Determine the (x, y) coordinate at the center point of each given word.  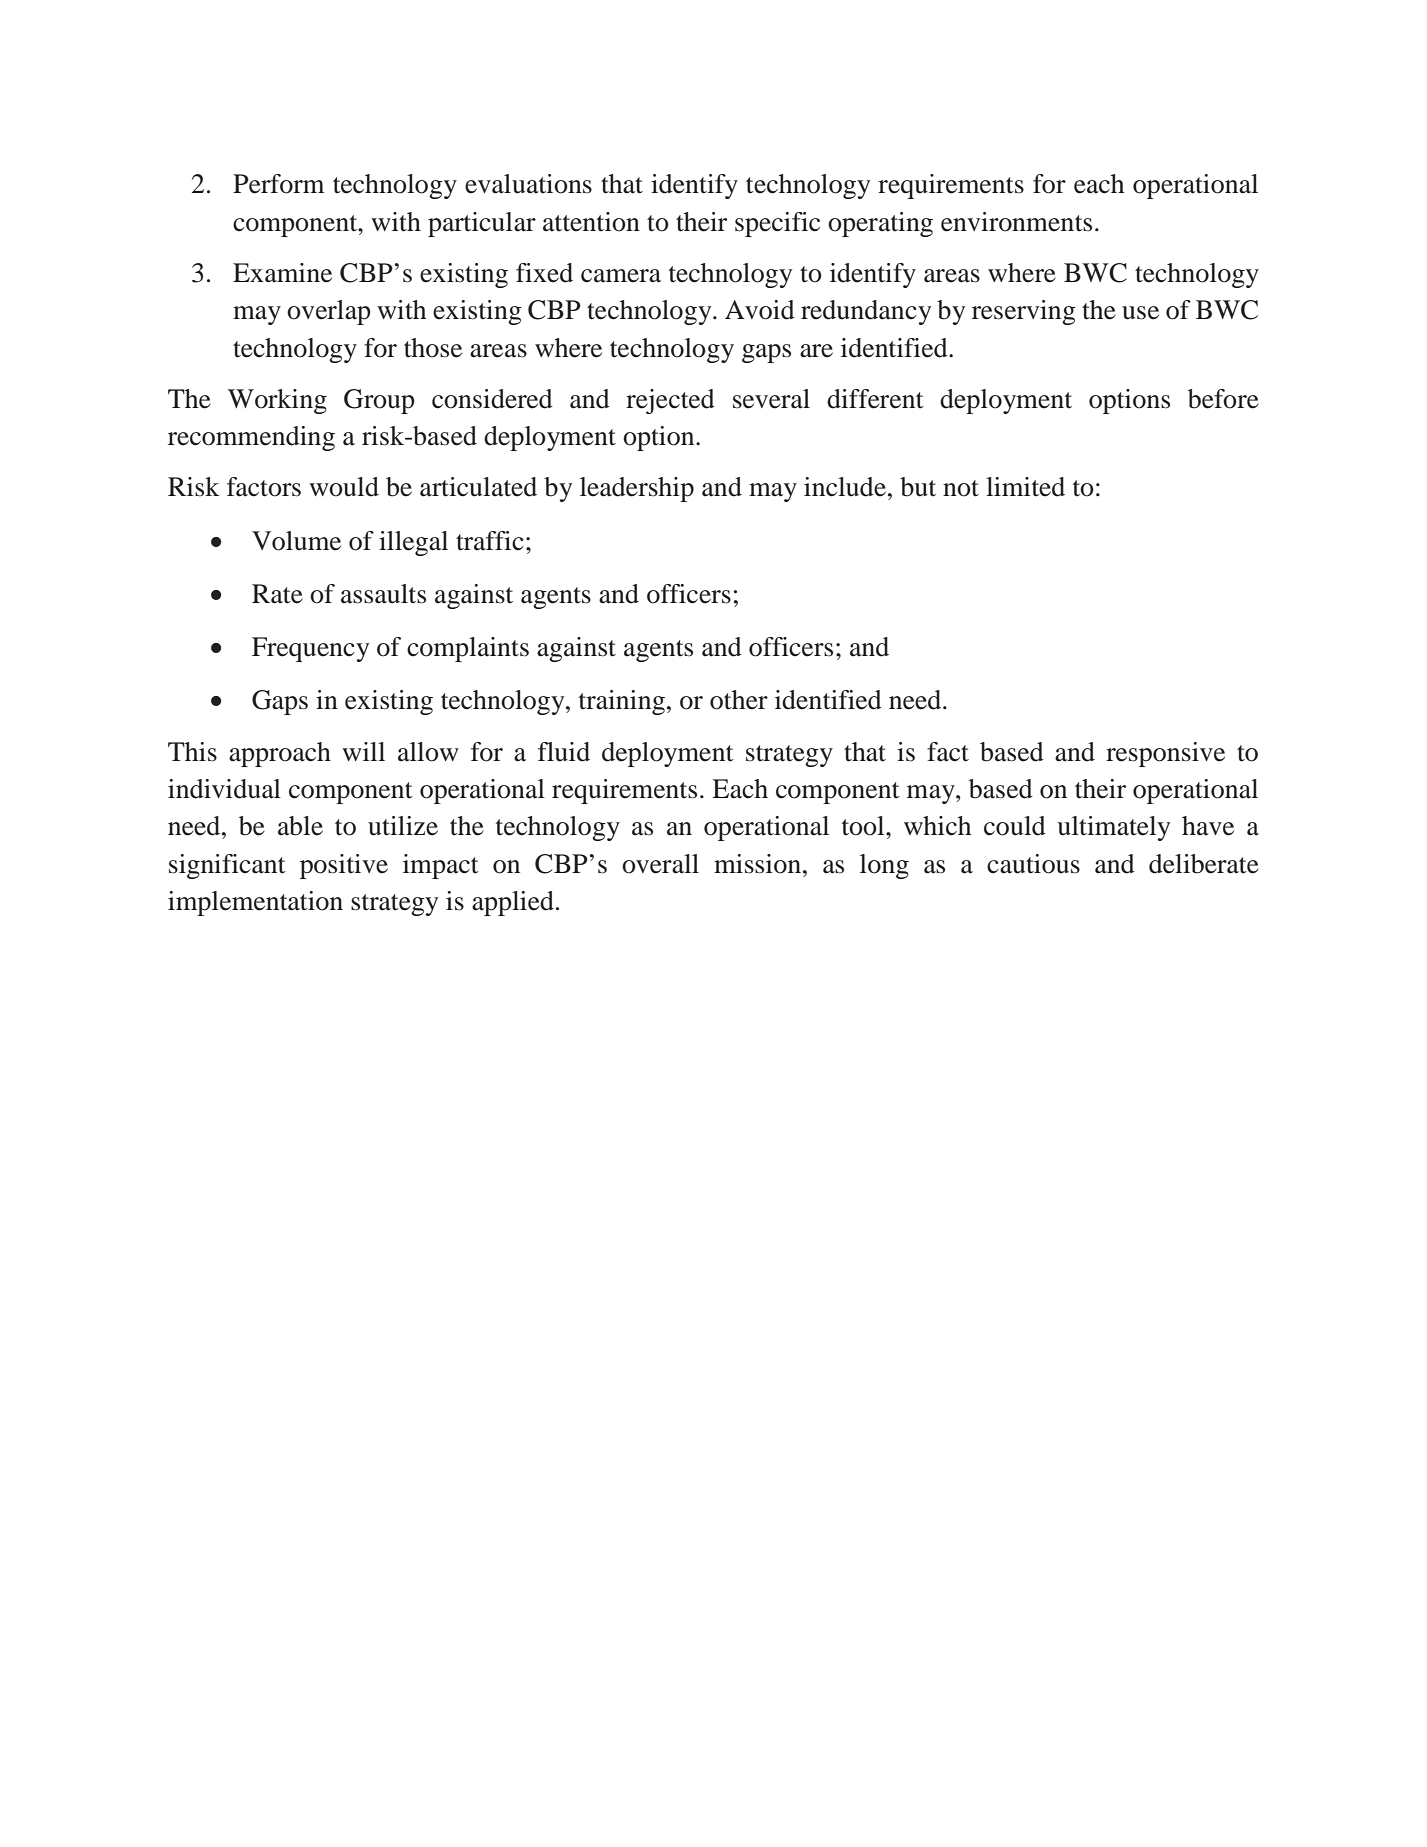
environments (1016, 222)
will (363, 751)
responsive (1165, 754)
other (739, 700)
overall (660, 864)
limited (1025, 487)
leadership (637, 489)
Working (277, 401)
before (1223, 399)
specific (777, 224)
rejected (670, 401)
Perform (278, 184)
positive (344, 866)
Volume (296, 541)
